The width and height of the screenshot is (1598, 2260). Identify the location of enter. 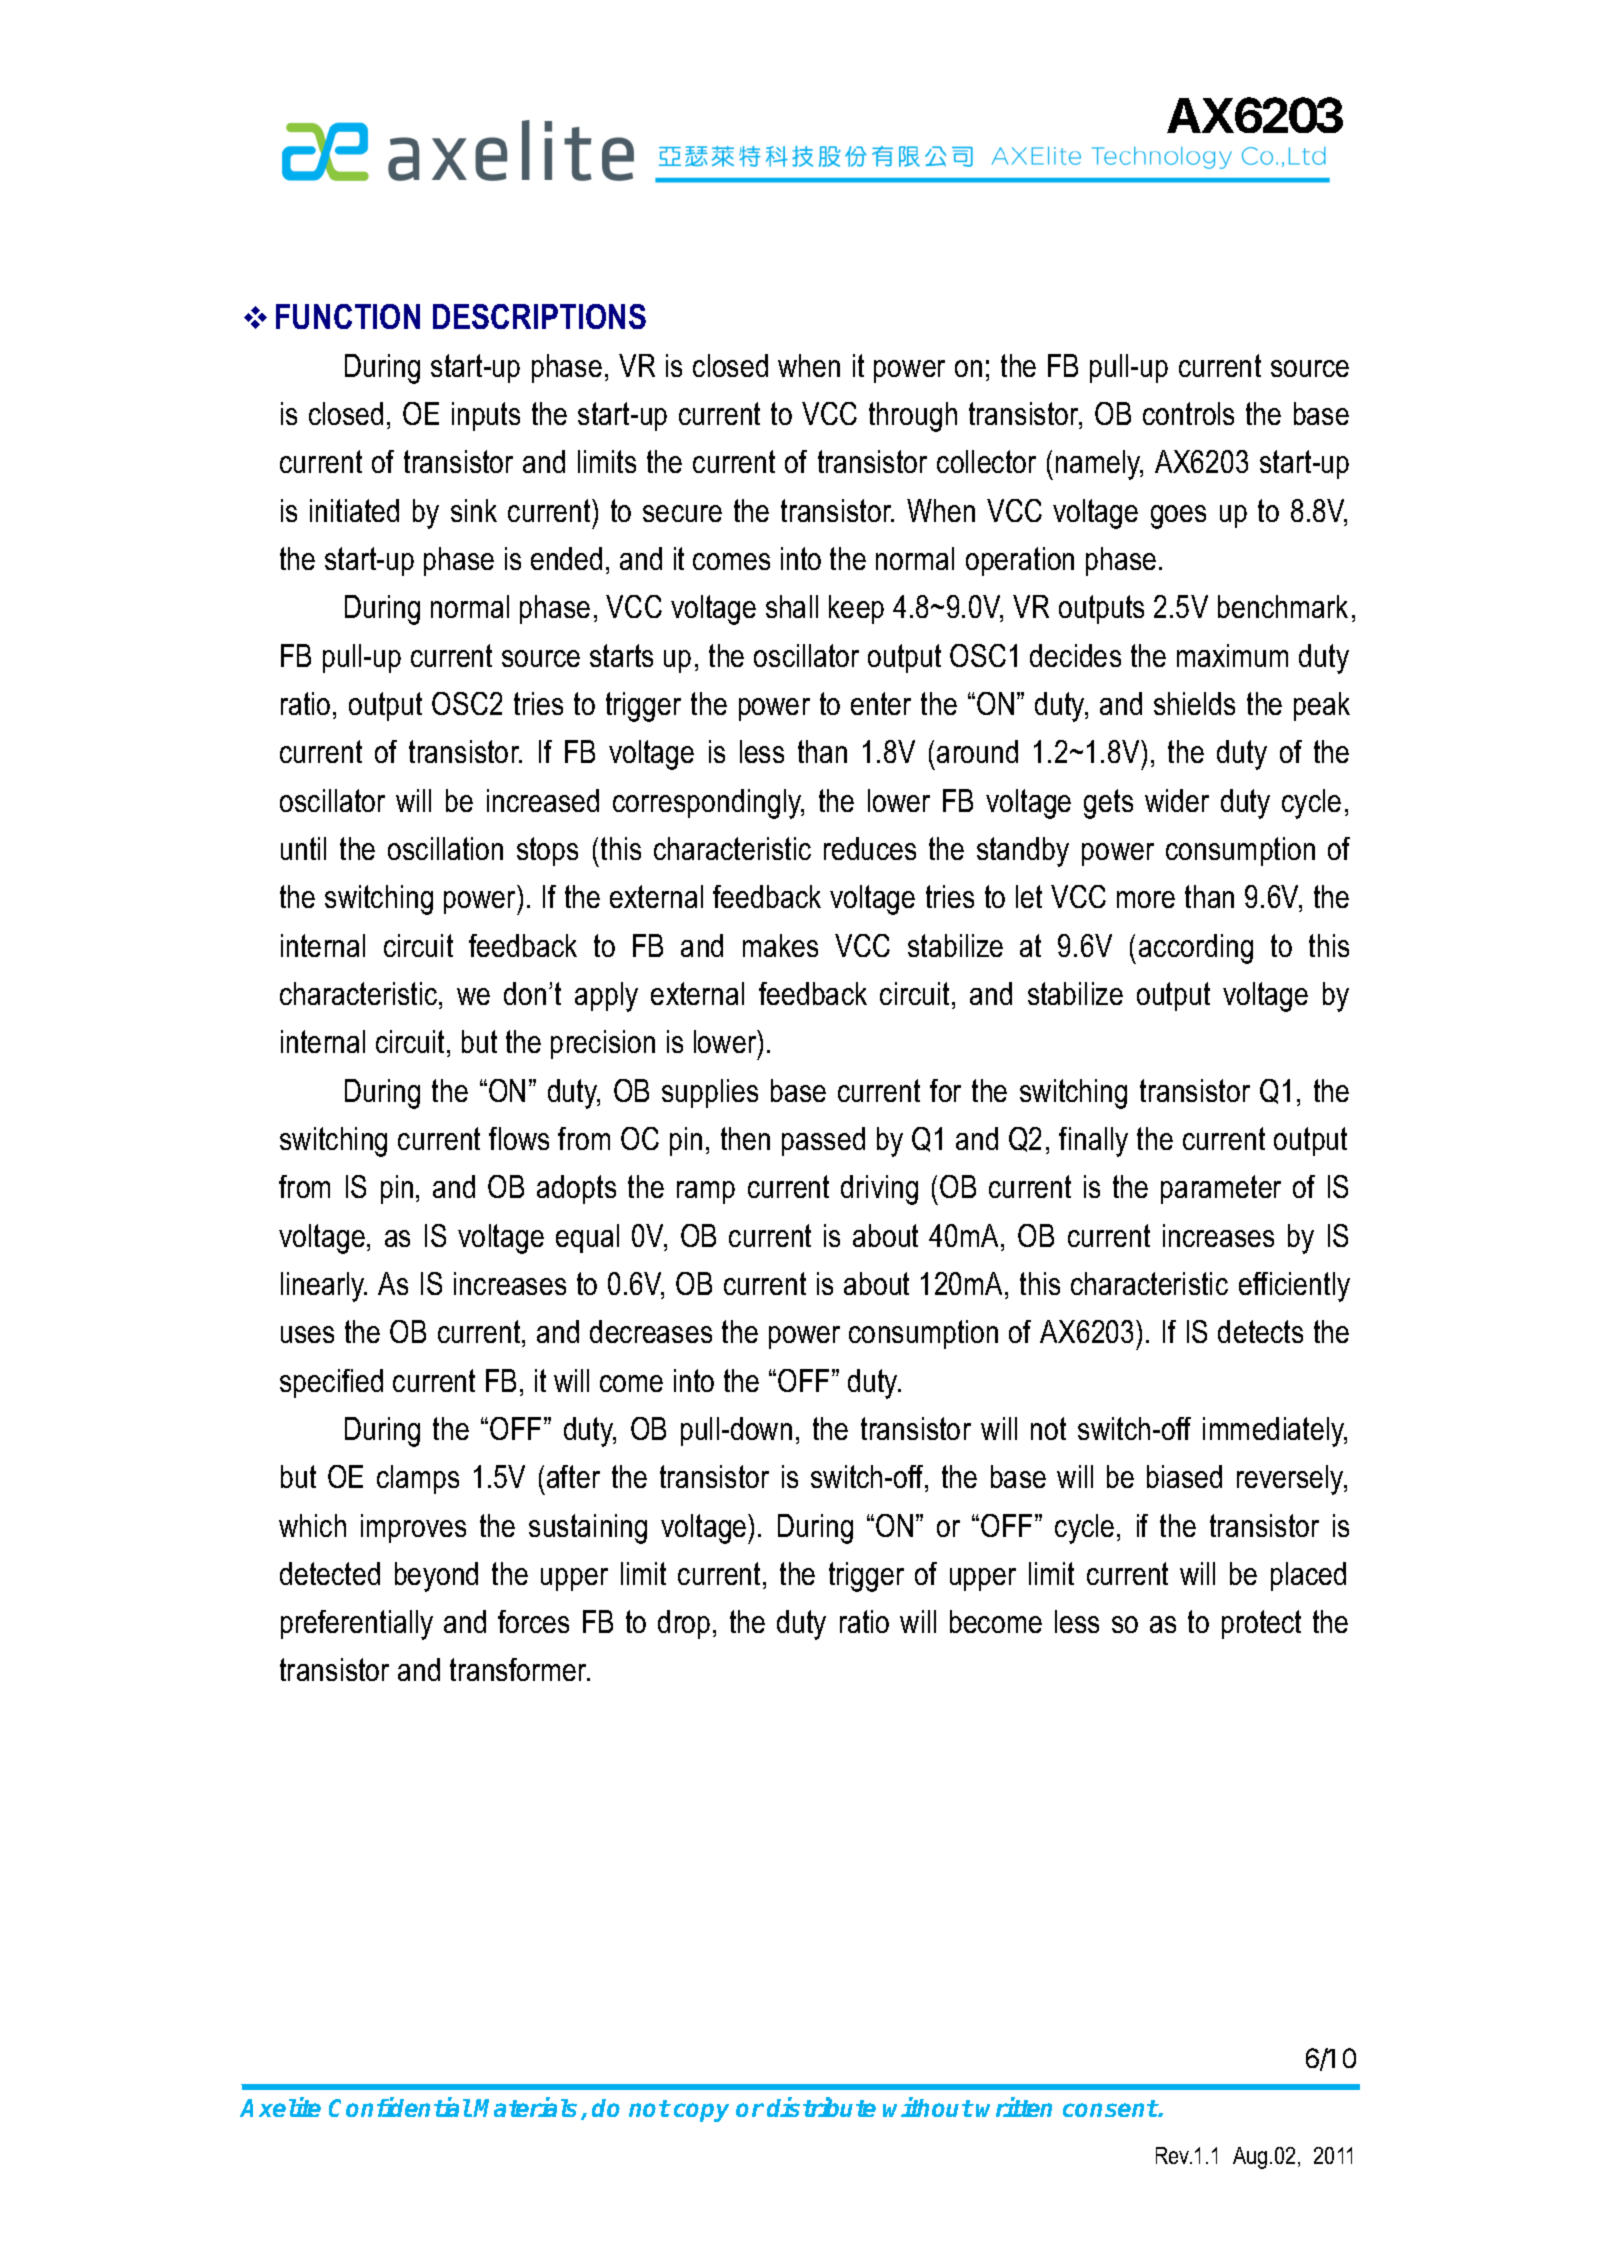
(881, 703).
